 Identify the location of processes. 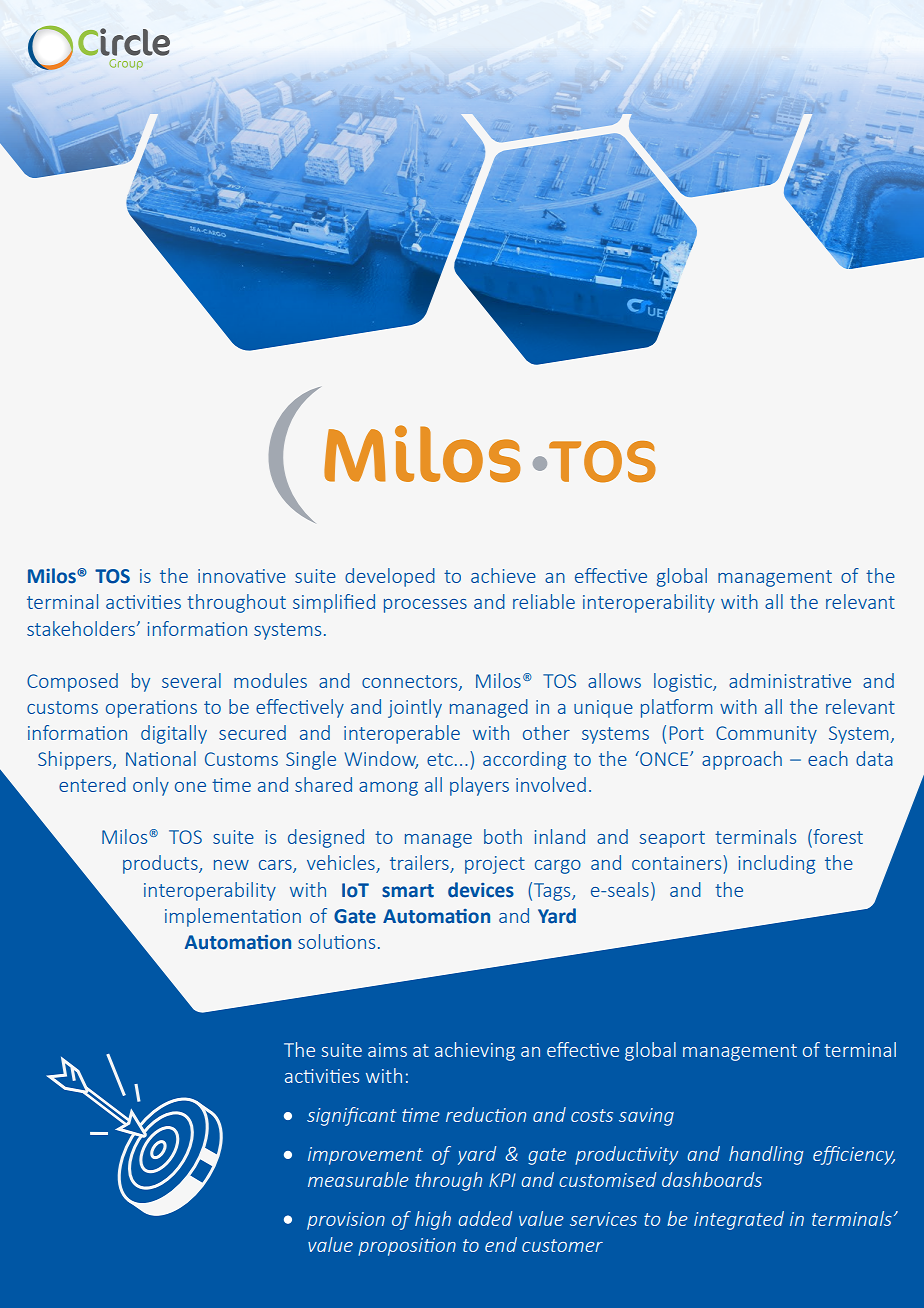
(425, 606).
